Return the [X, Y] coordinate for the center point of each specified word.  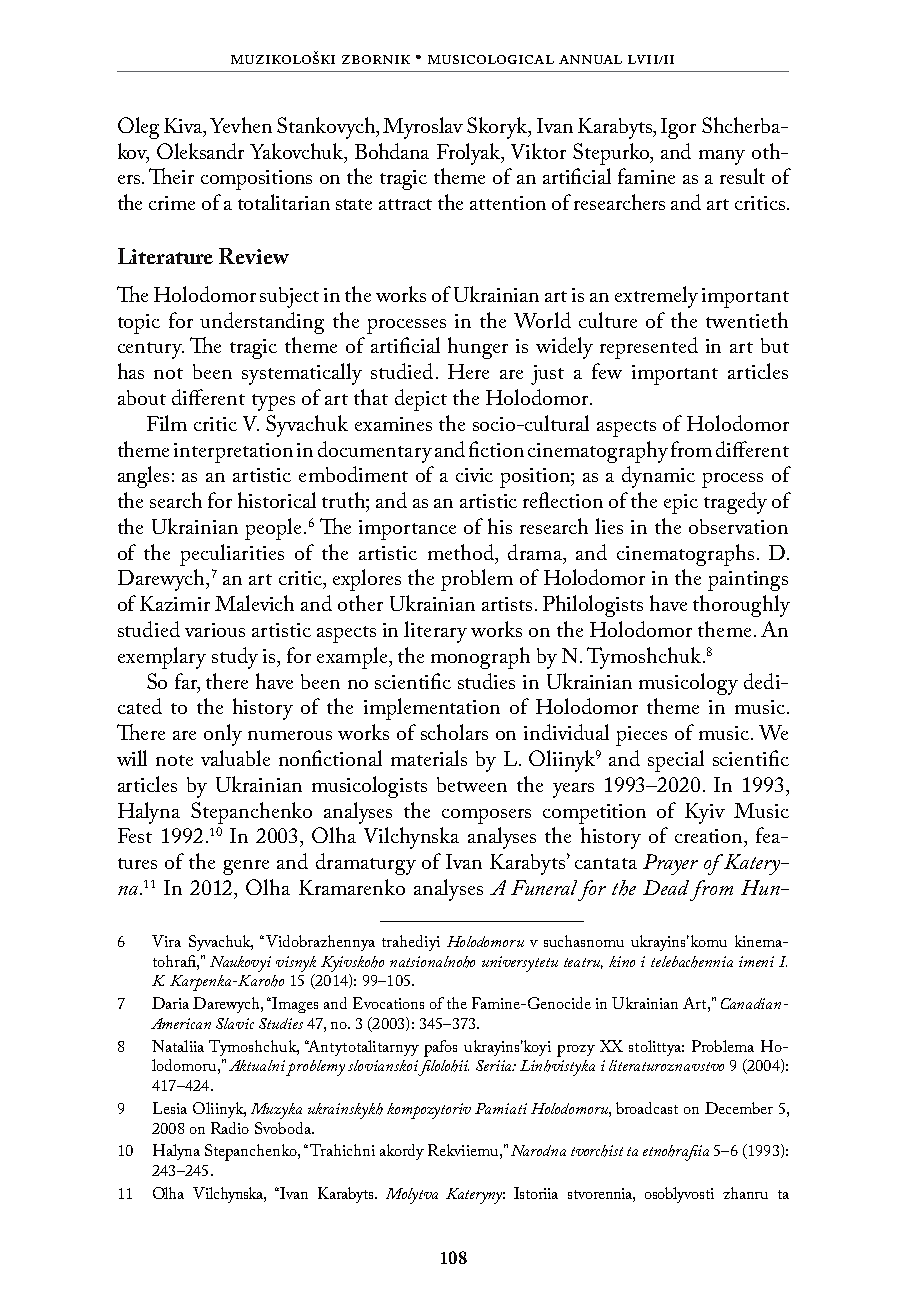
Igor [678, 128]
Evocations [388, 1003]
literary [435, 632]
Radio [230, 1128]
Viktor [538, 151]
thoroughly [741, 606]
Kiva [184, 127]
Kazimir [175, 603]
